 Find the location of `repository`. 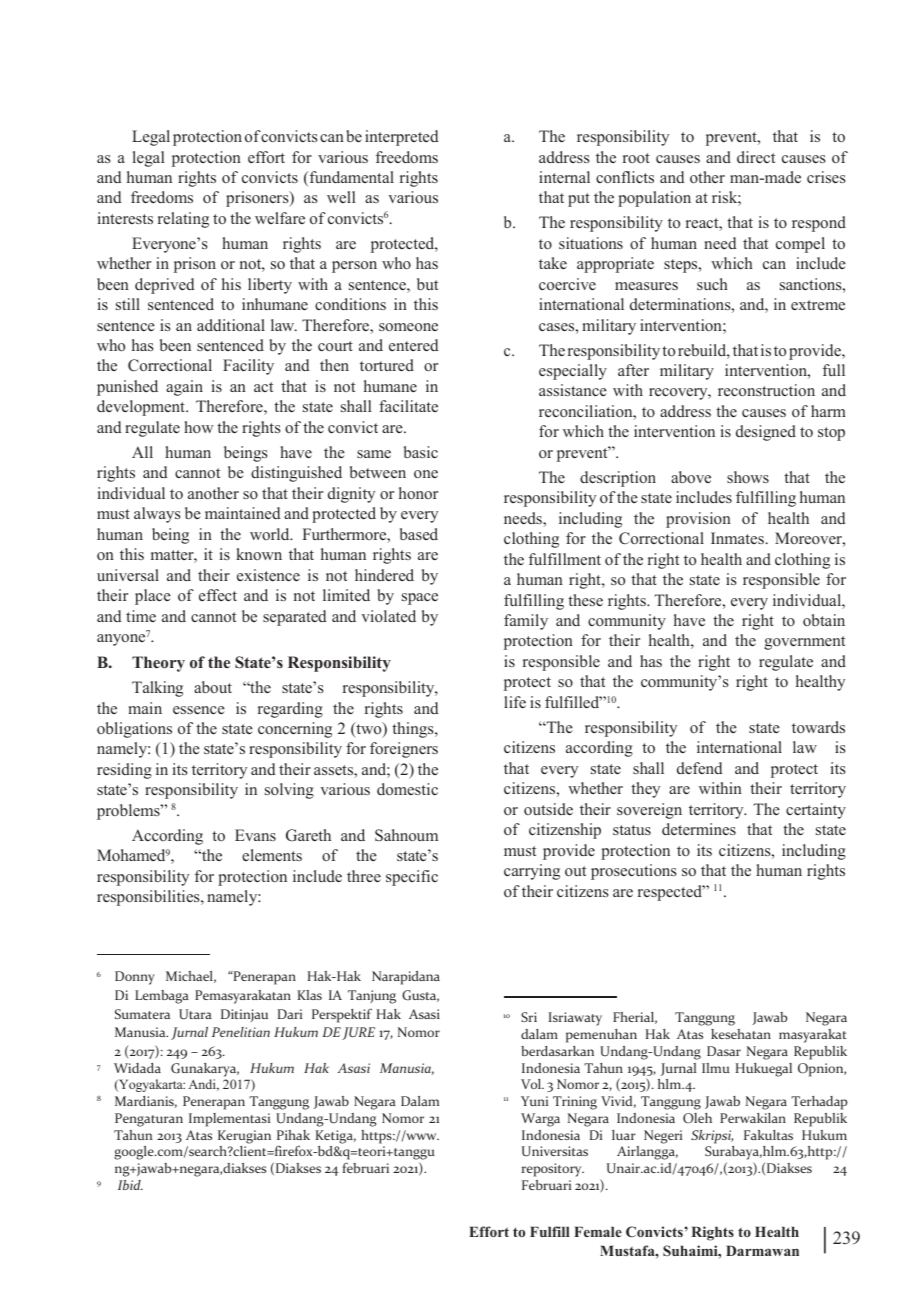

repository is located at coordinates (553, 1170).
